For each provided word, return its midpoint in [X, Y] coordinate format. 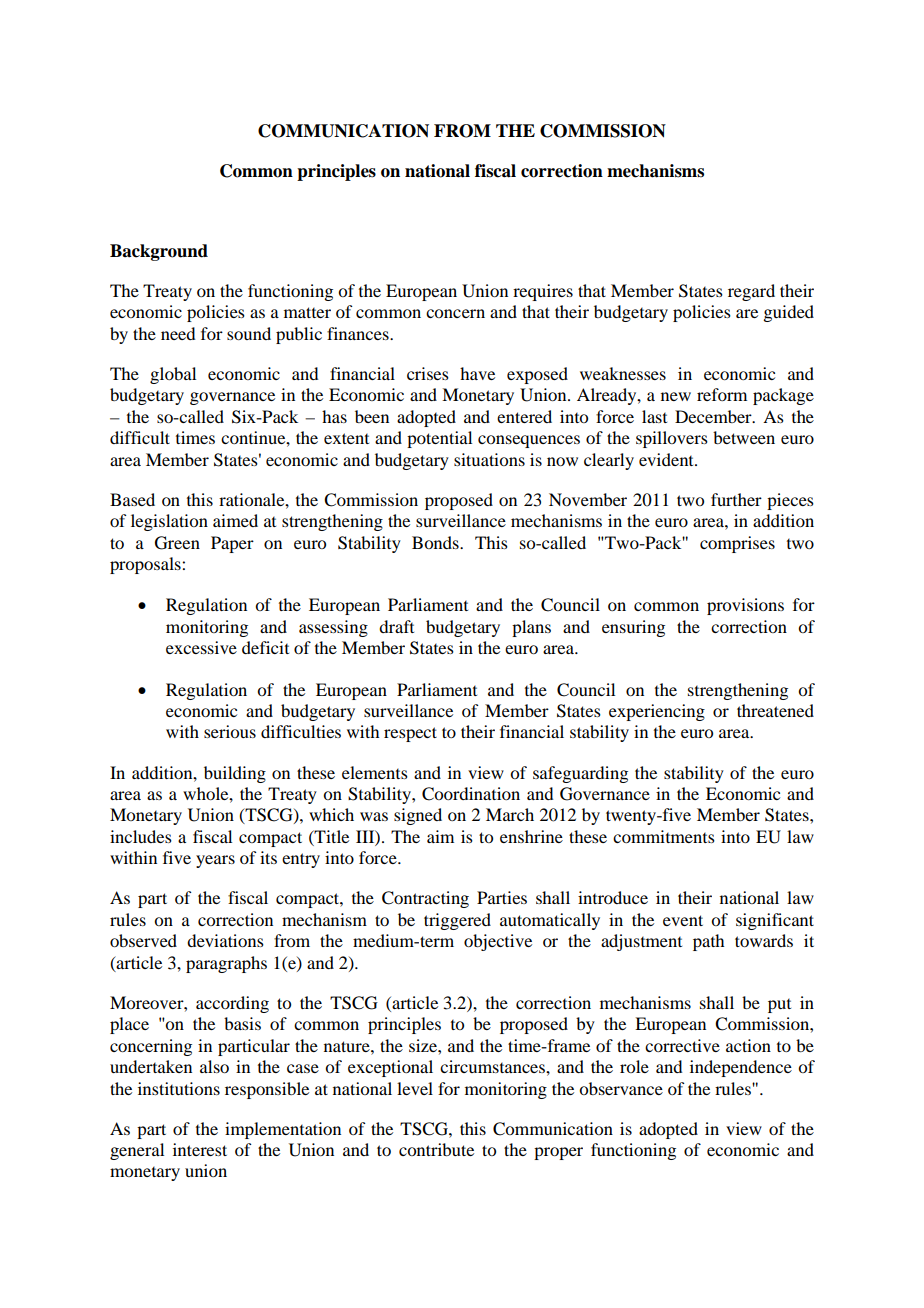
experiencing [657, 712]
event [683, 920]
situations [489, 459]
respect [410, 734]
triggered [457, 921]
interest [200, 1149]
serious [230, 731]
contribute [436, 1149]
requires [543, 292]
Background [159, 252]
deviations [225, 940]
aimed [235, 520]
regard [751, 292]
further [736, 499]
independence [741, 1068]
